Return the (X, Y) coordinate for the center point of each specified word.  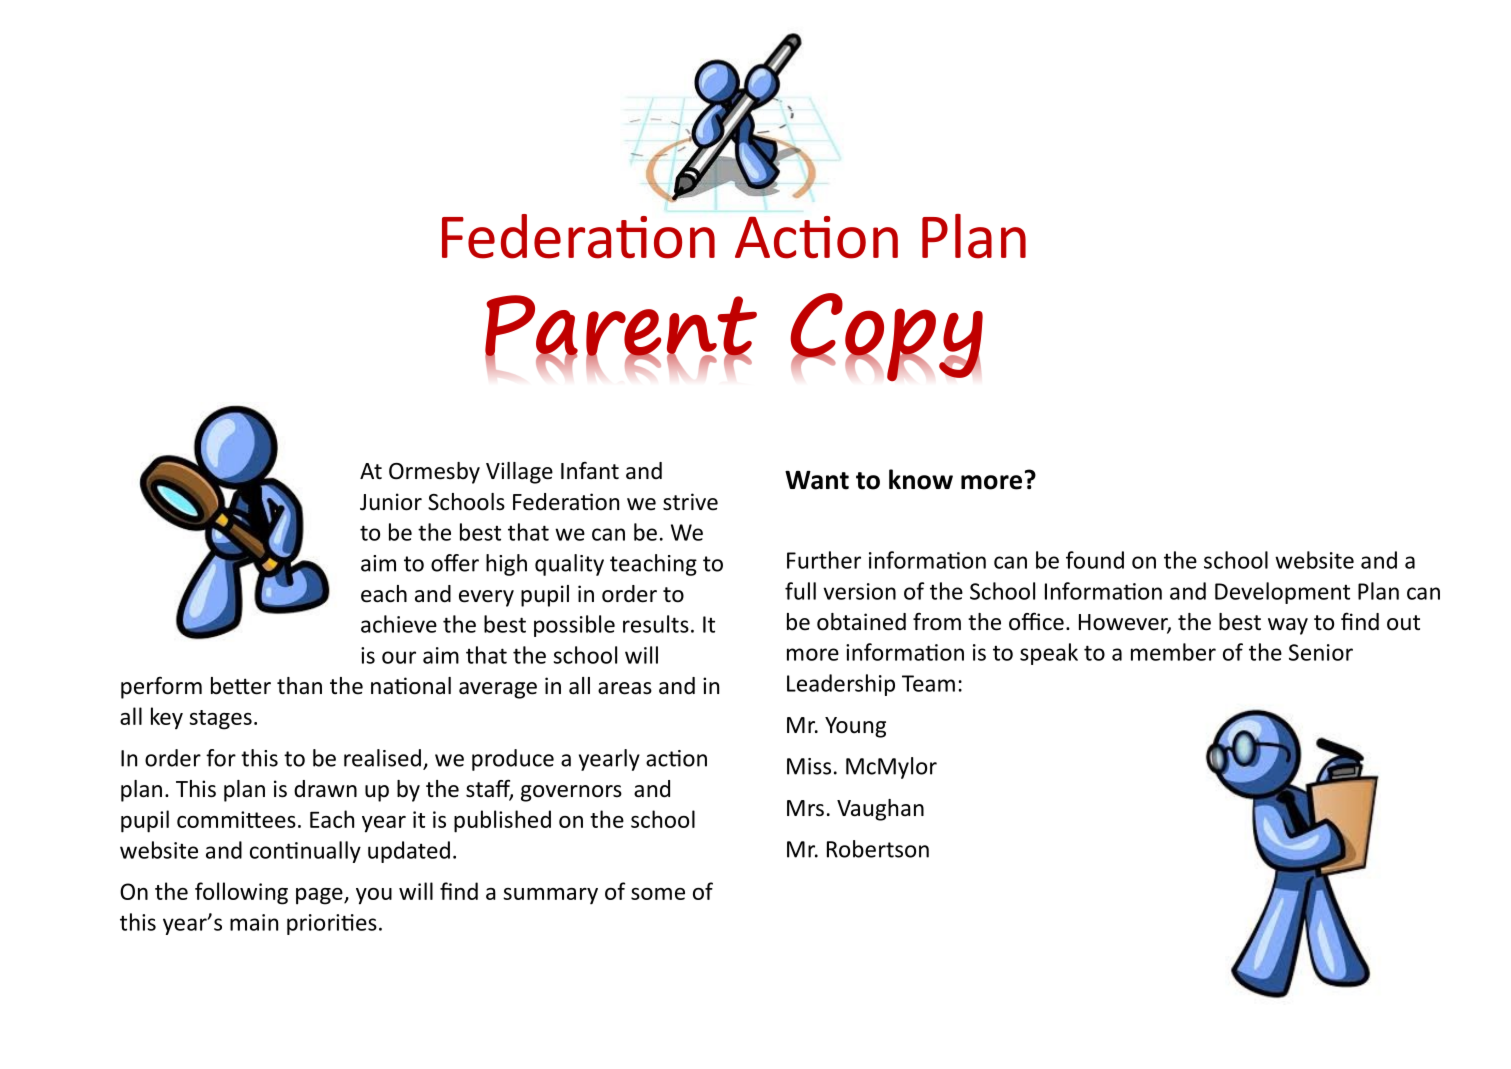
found (1095, 560)
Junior (391, 502)
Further (824, 560)
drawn (325, 789)
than (299, 686)
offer (455, 563)
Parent (621, 326)
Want (817, 480)
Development (1282, 593)
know (921, 479)
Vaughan (880, 810)
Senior (1321, 652)
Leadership (841, 685)
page (320, 896)
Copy (886, 337)
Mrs (805, 808)
